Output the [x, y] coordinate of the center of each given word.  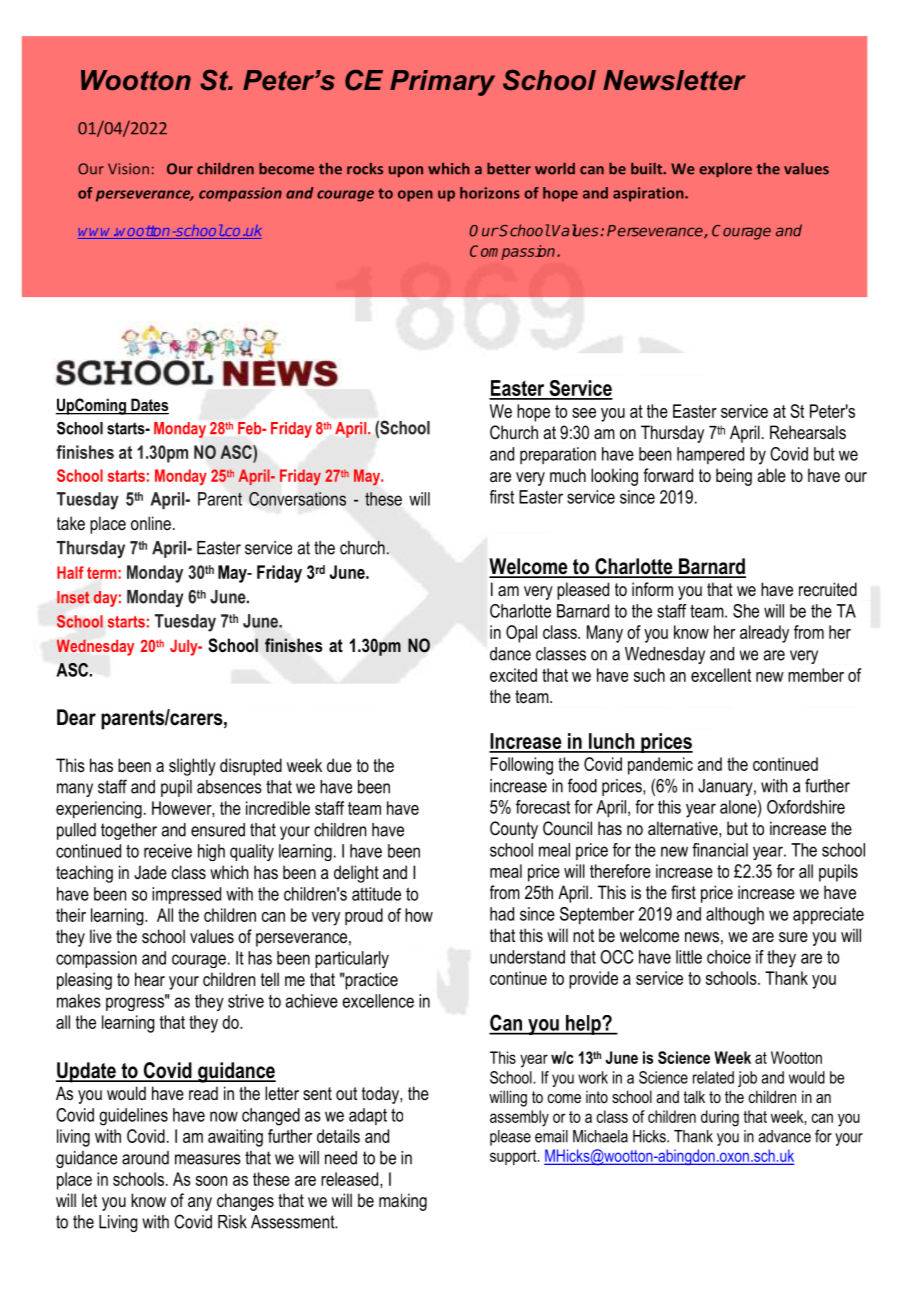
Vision [128, 169]
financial [720, 850]
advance [784, 1136]
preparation [558, 455]
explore [725, 170]
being [734, 477]
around [145, 1158]
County [514, 830]
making [403, 1202]
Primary [442, 83]
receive [168, 851]
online [151, 523]
